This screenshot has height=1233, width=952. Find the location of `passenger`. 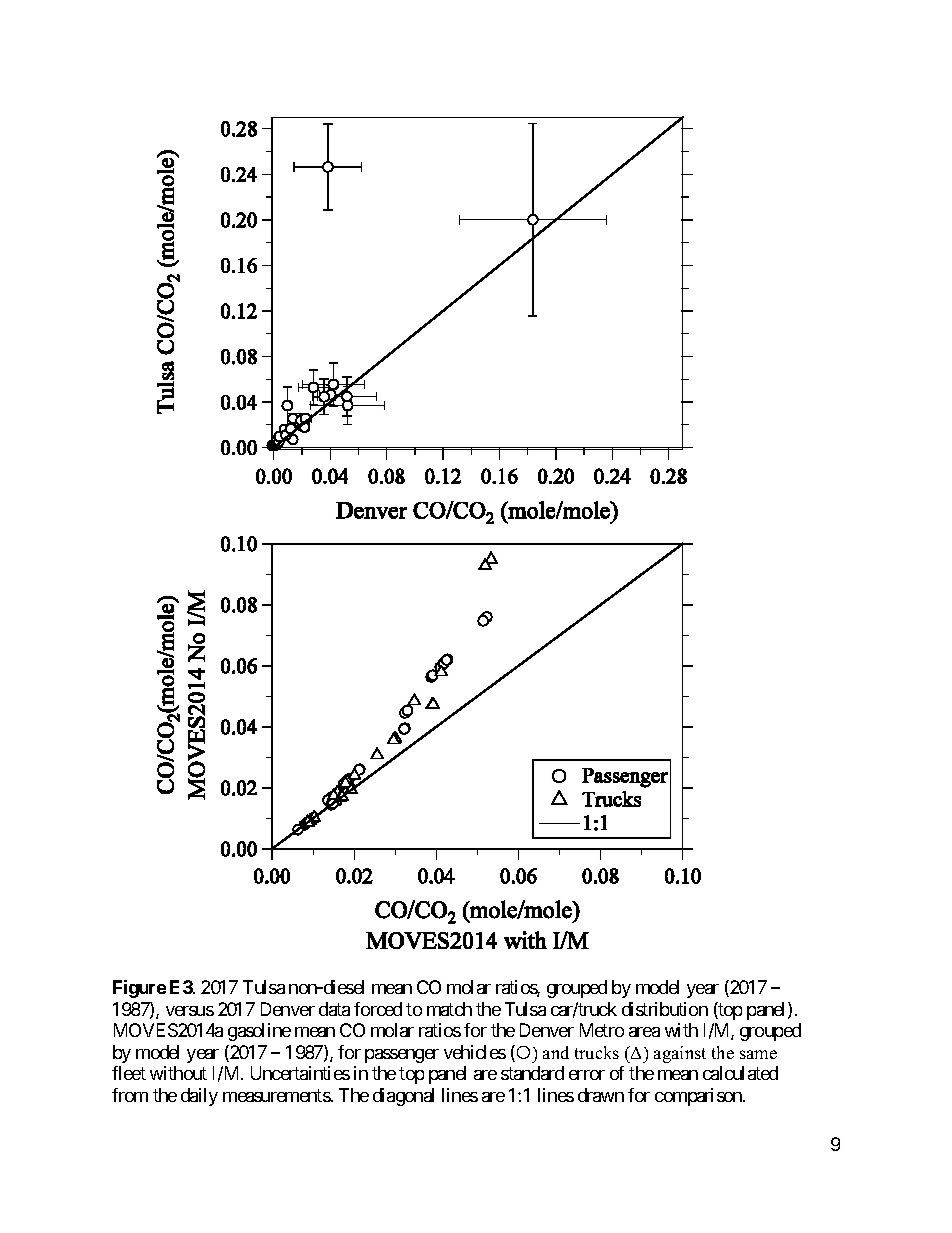

passenger is located at coordinates (402, 1056).
